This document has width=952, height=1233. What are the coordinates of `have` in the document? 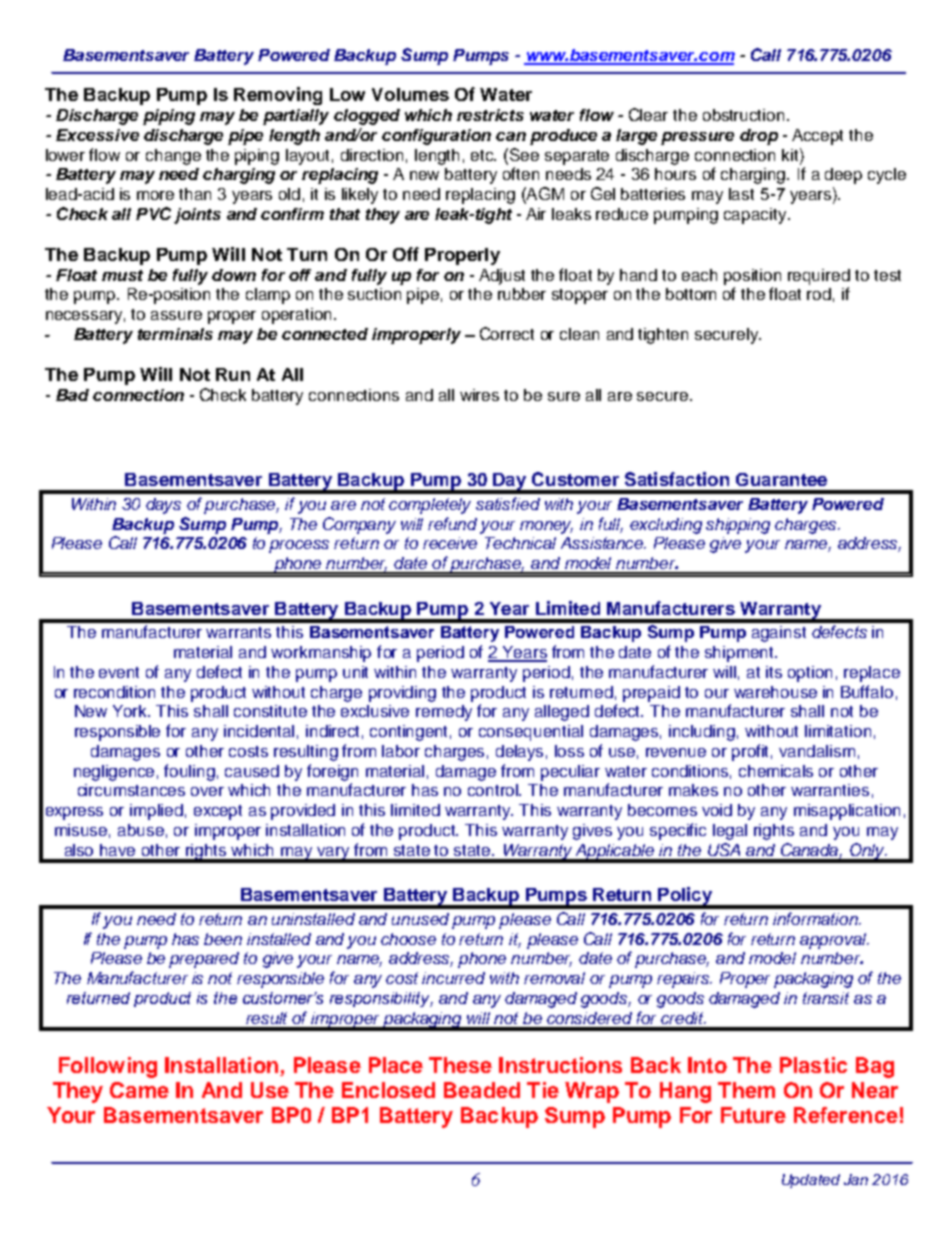 It's located at (117, 850).
